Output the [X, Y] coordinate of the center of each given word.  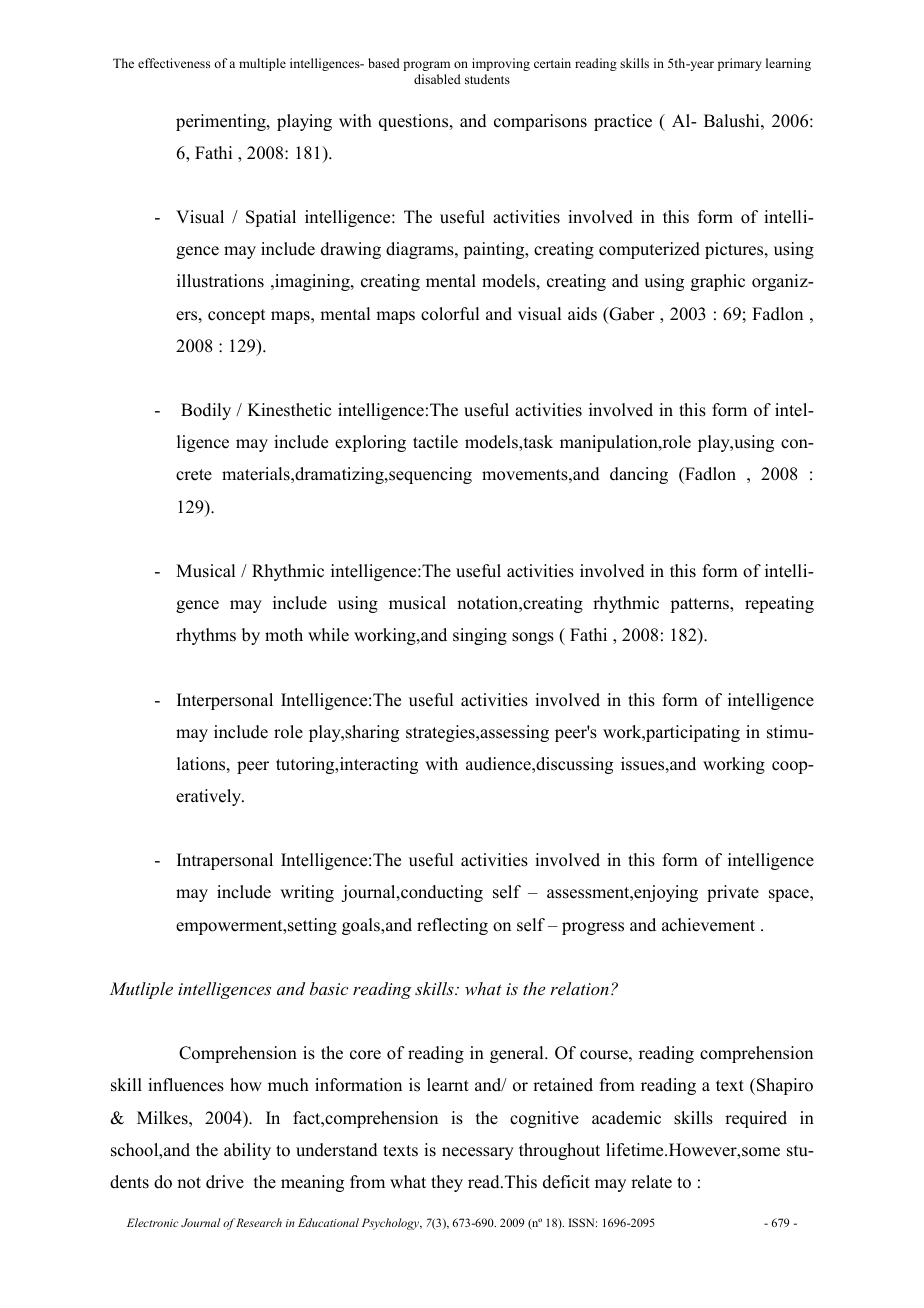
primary [740, 64]
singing [480, 636]
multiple [262, 64]
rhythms [206, 636]
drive [225, 1182]
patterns [700, 605]
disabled [437, 79]
